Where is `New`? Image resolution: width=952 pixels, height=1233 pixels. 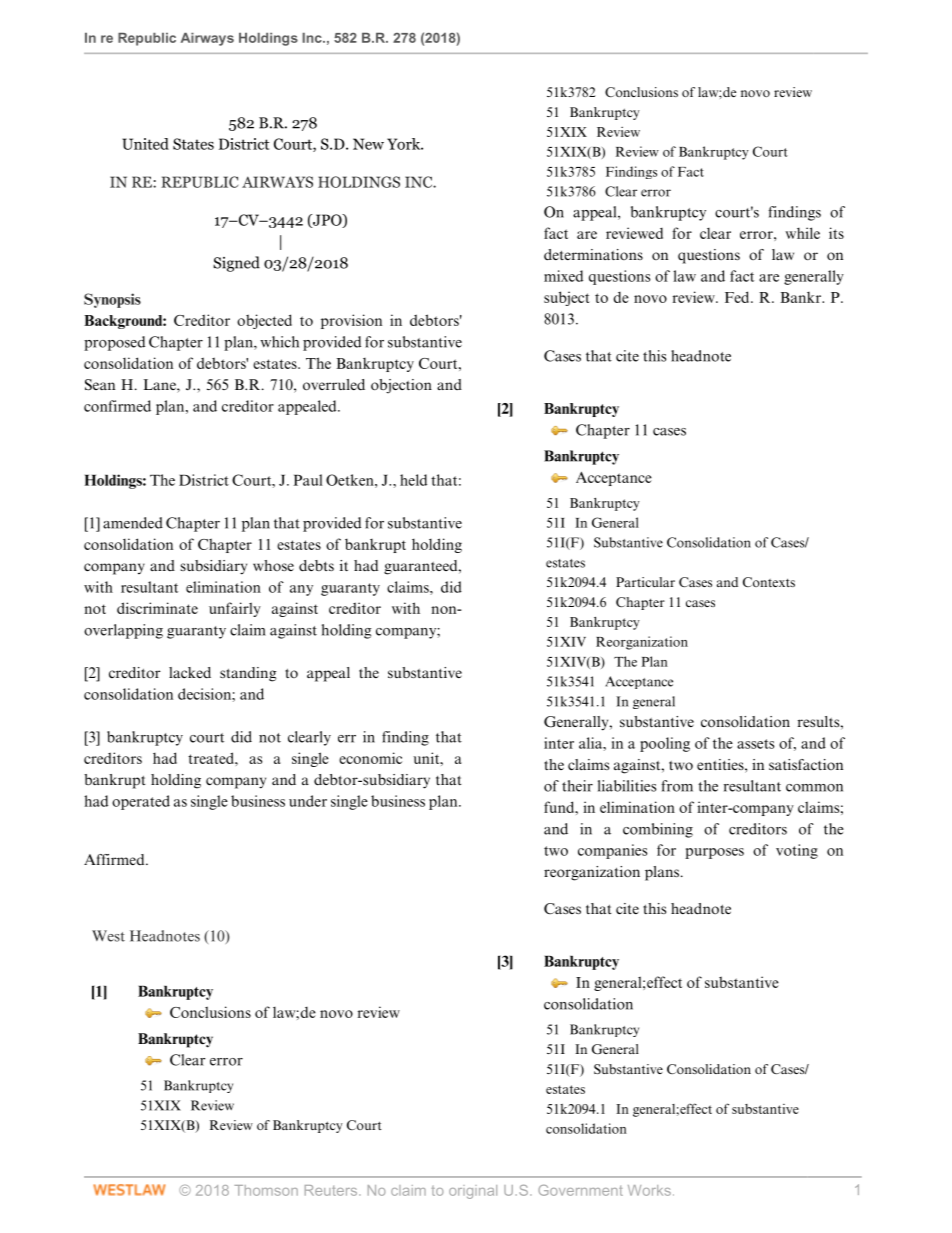 New is located at coordinates (368, 144).
